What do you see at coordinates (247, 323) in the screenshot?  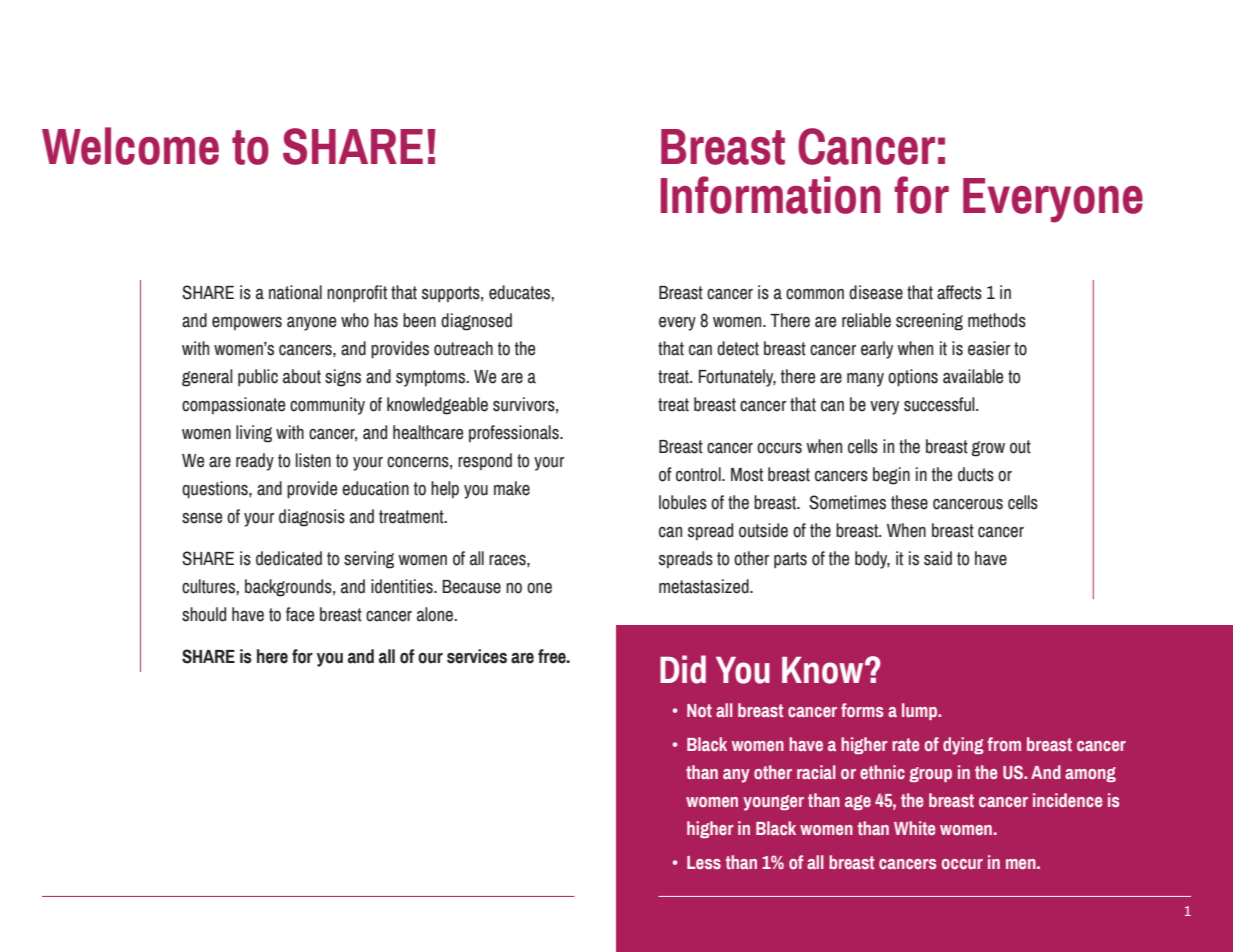 I see `empowers` at bounding box center [247, 323].
